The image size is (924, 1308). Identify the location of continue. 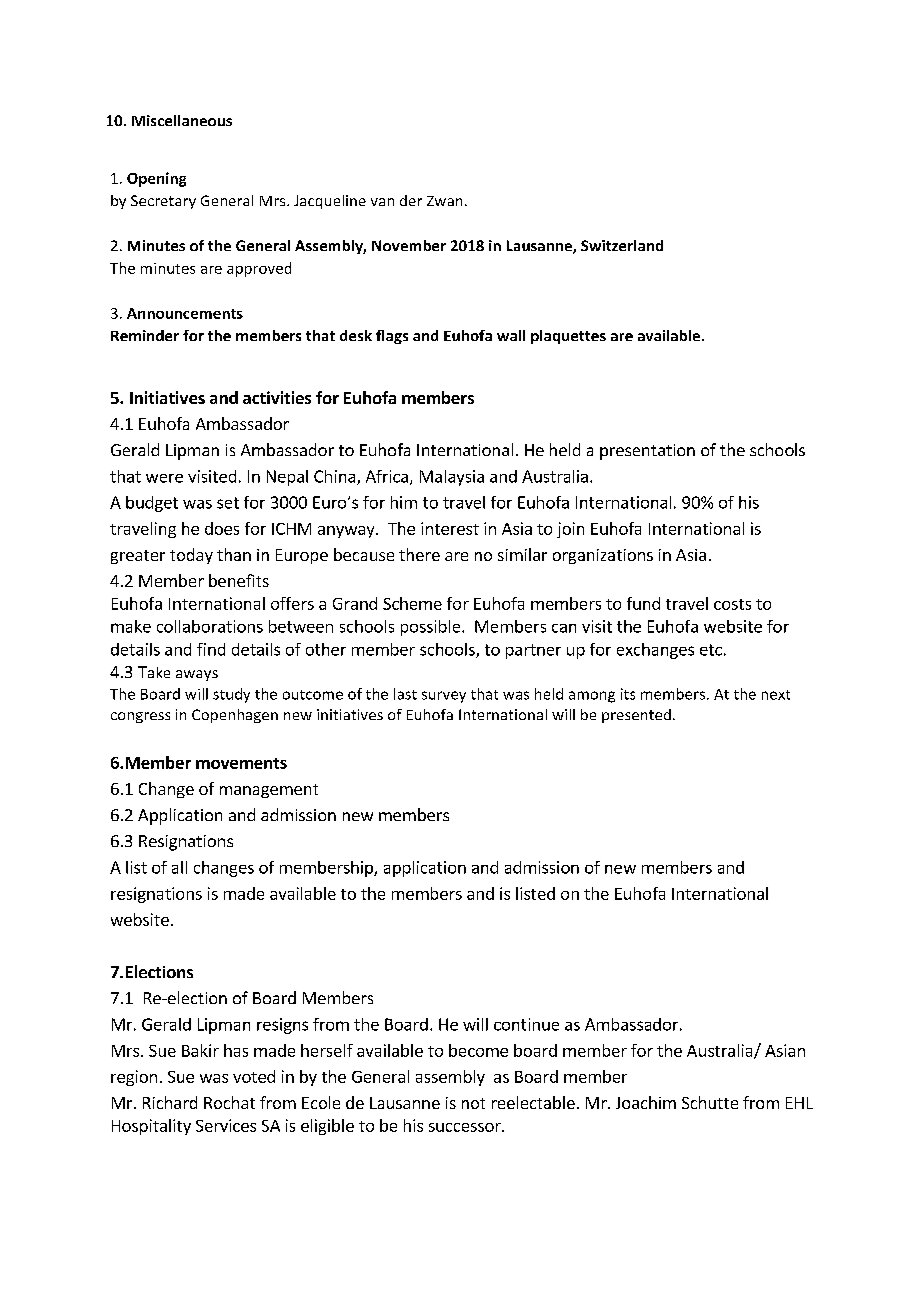
(526, 1024).
